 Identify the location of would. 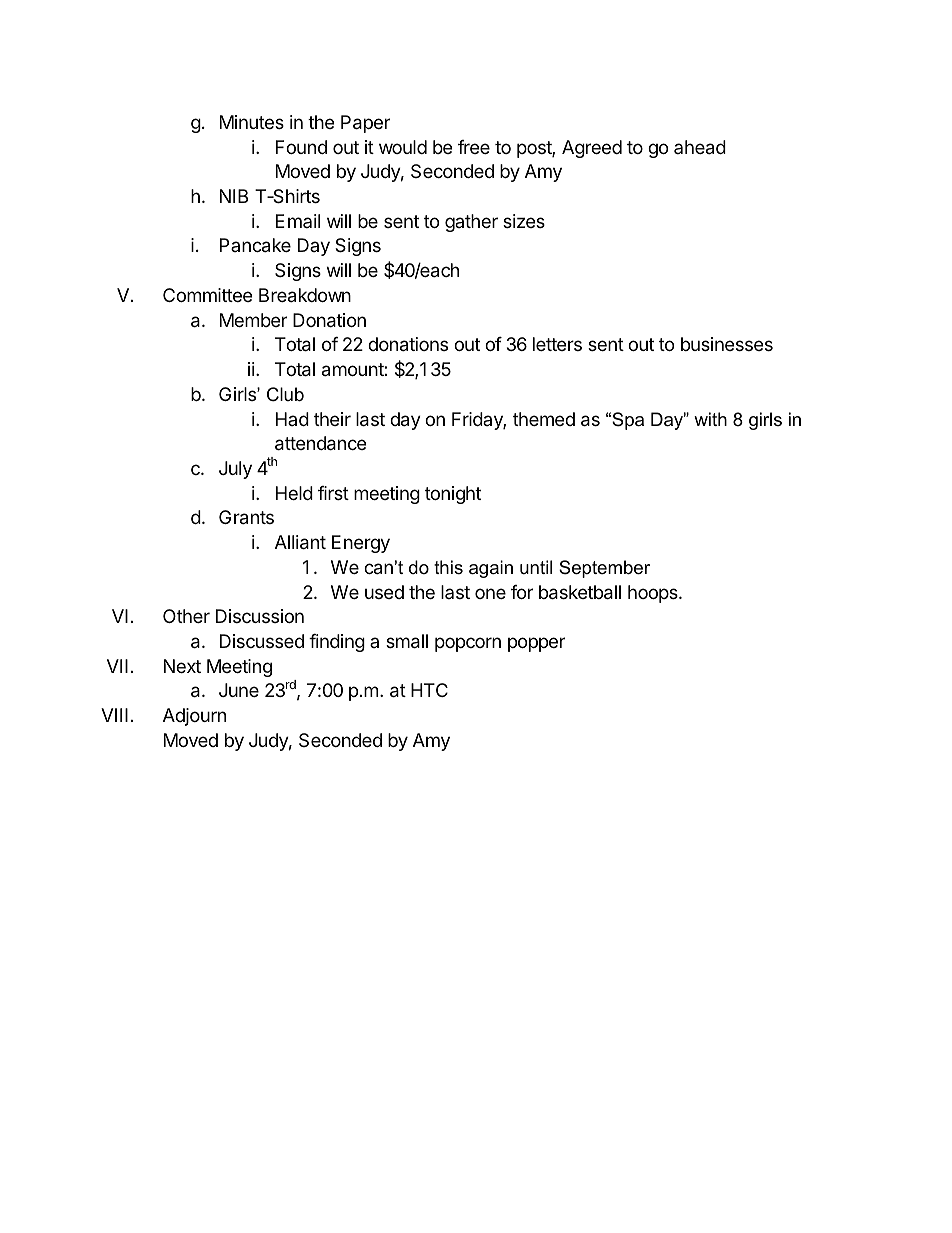
(403, 147).
